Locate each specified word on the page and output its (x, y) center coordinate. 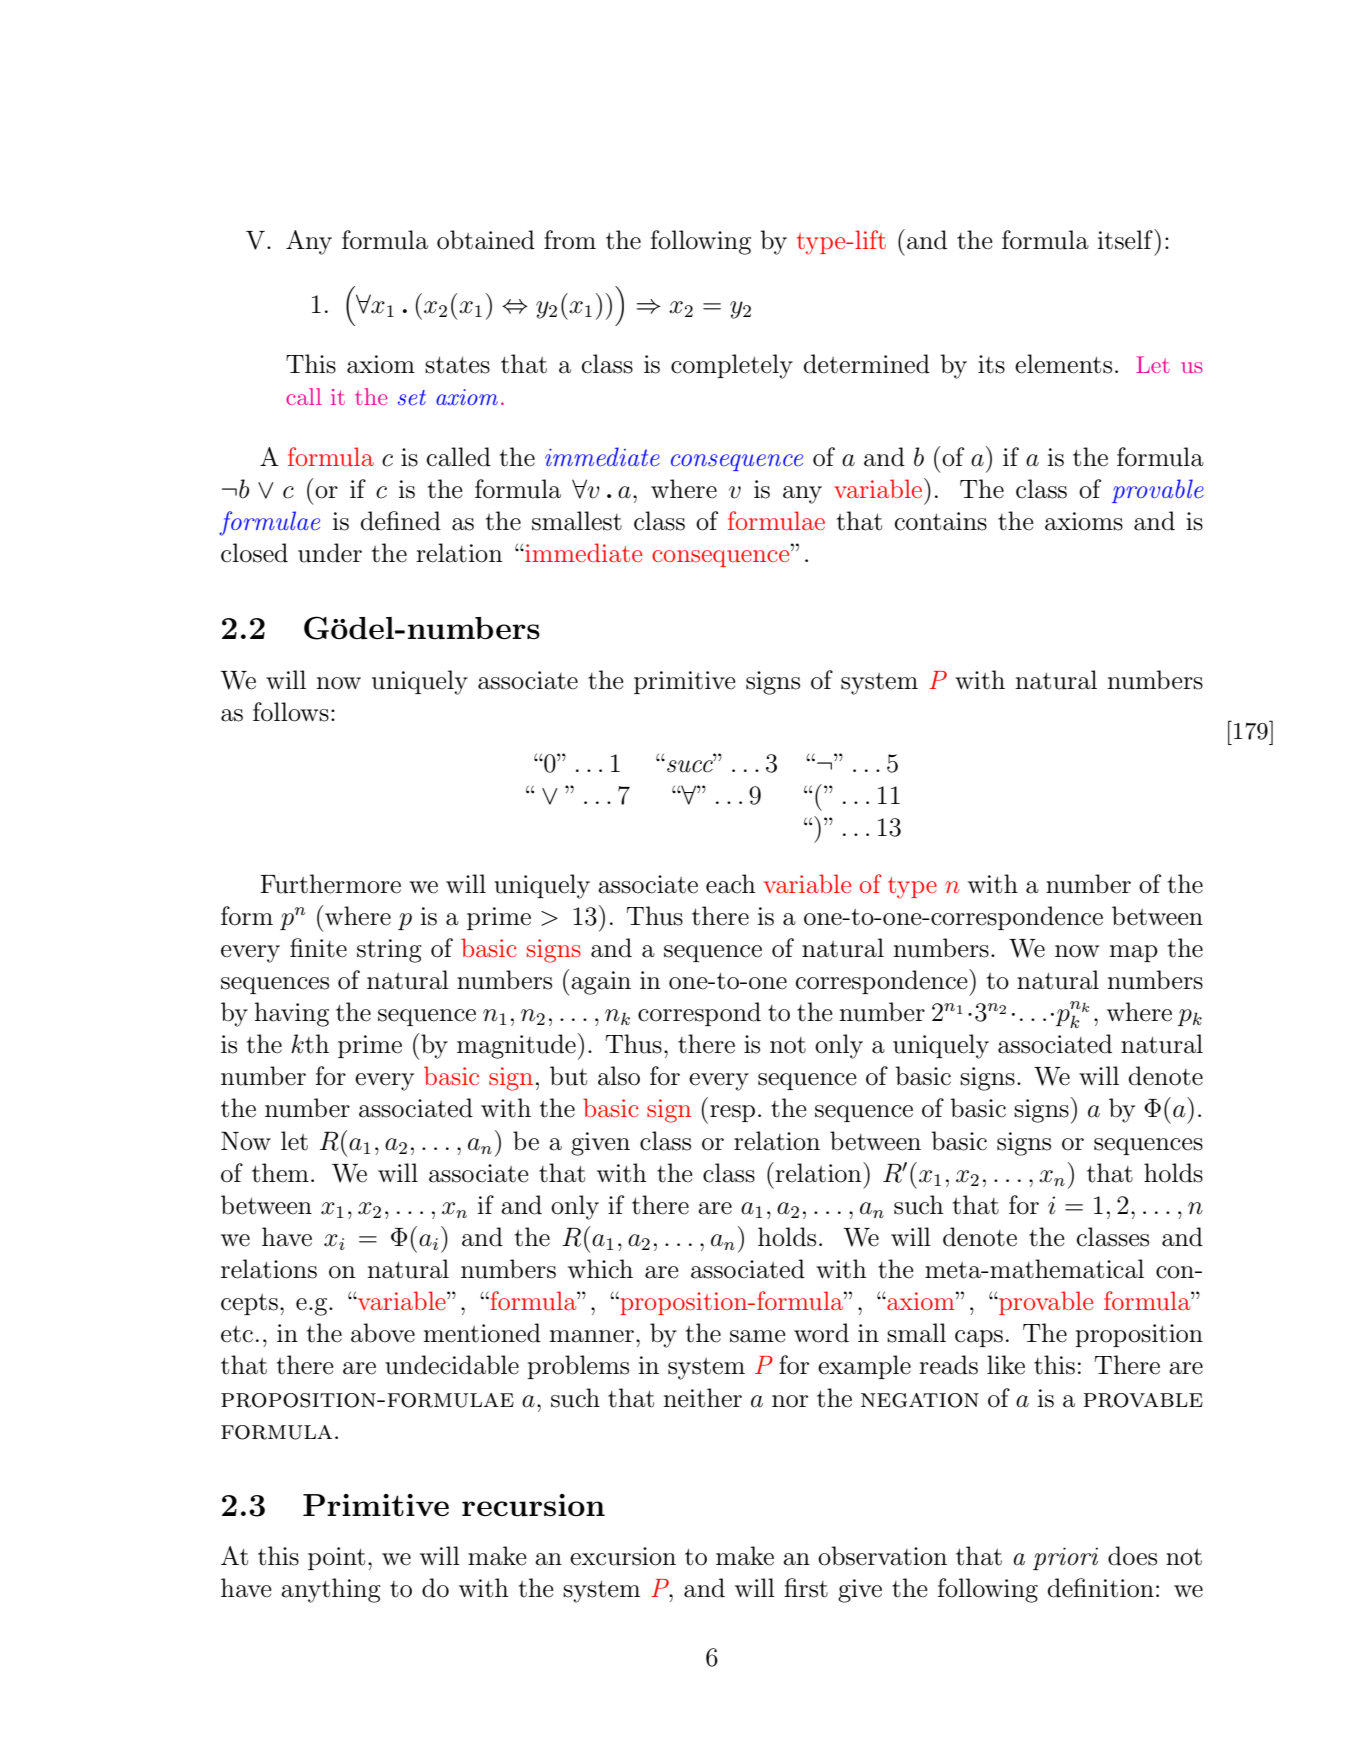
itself (1126, 239)
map (1133, 953)
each (731, 884)
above (383, 1333)
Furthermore (330, 884)
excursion (623, 1556)
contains (941, 521)
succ (691, 766)
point (336, 1558)
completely (732, 366)
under (330, 553)
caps (979, 1338)
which (600, 1269)
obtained (486, 240)
